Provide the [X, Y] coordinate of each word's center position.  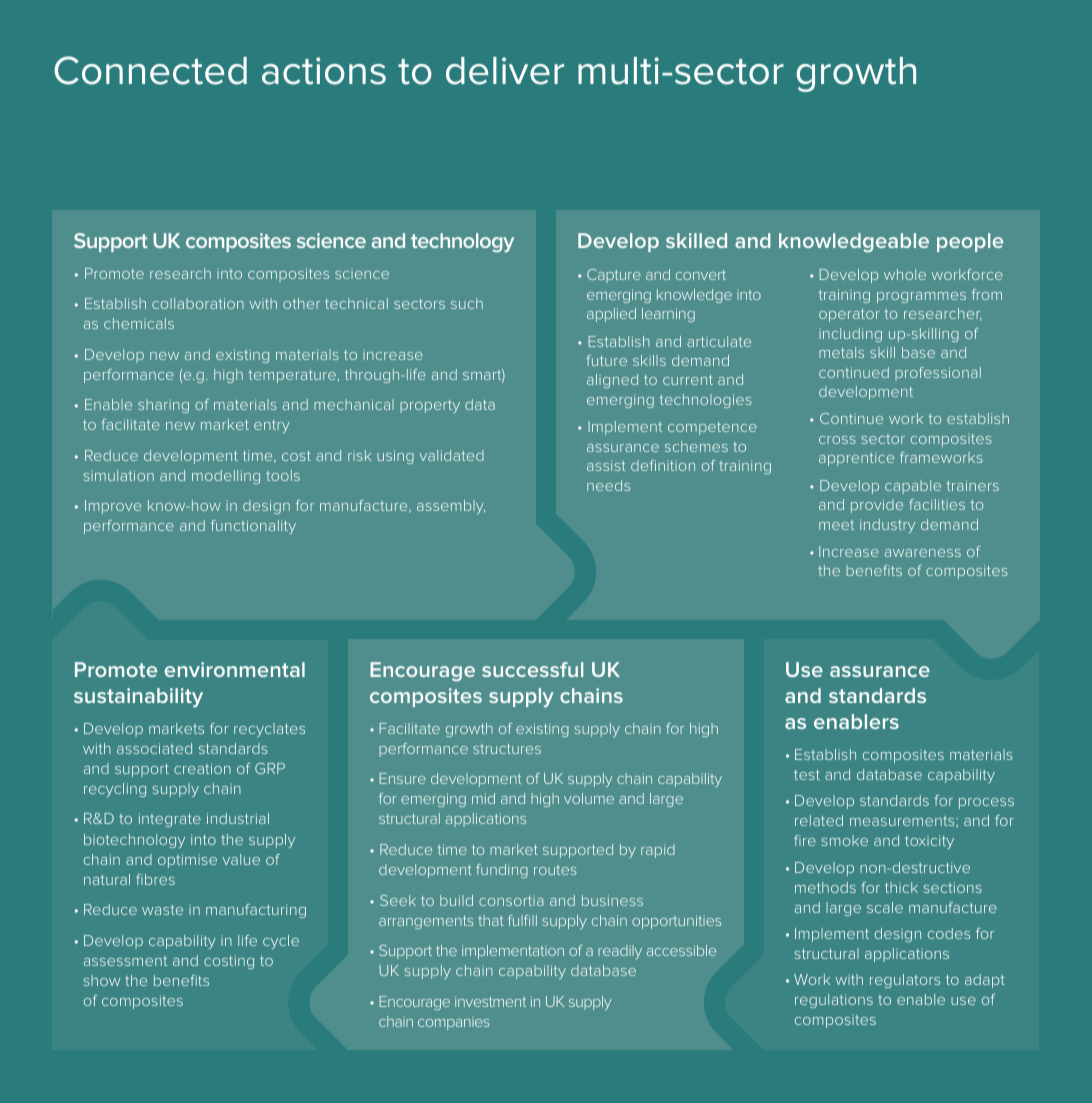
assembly [451, 507]
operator [849, 315]
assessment [125, 961]
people [970, 242]
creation [202, 768]
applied [611, 315]
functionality [253, 527]
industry [887, 526]
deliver [505, 71]
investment [490, 1001]
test [807, 775]
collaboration [198, 303]
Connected [150, 70]
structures [507, 749]
